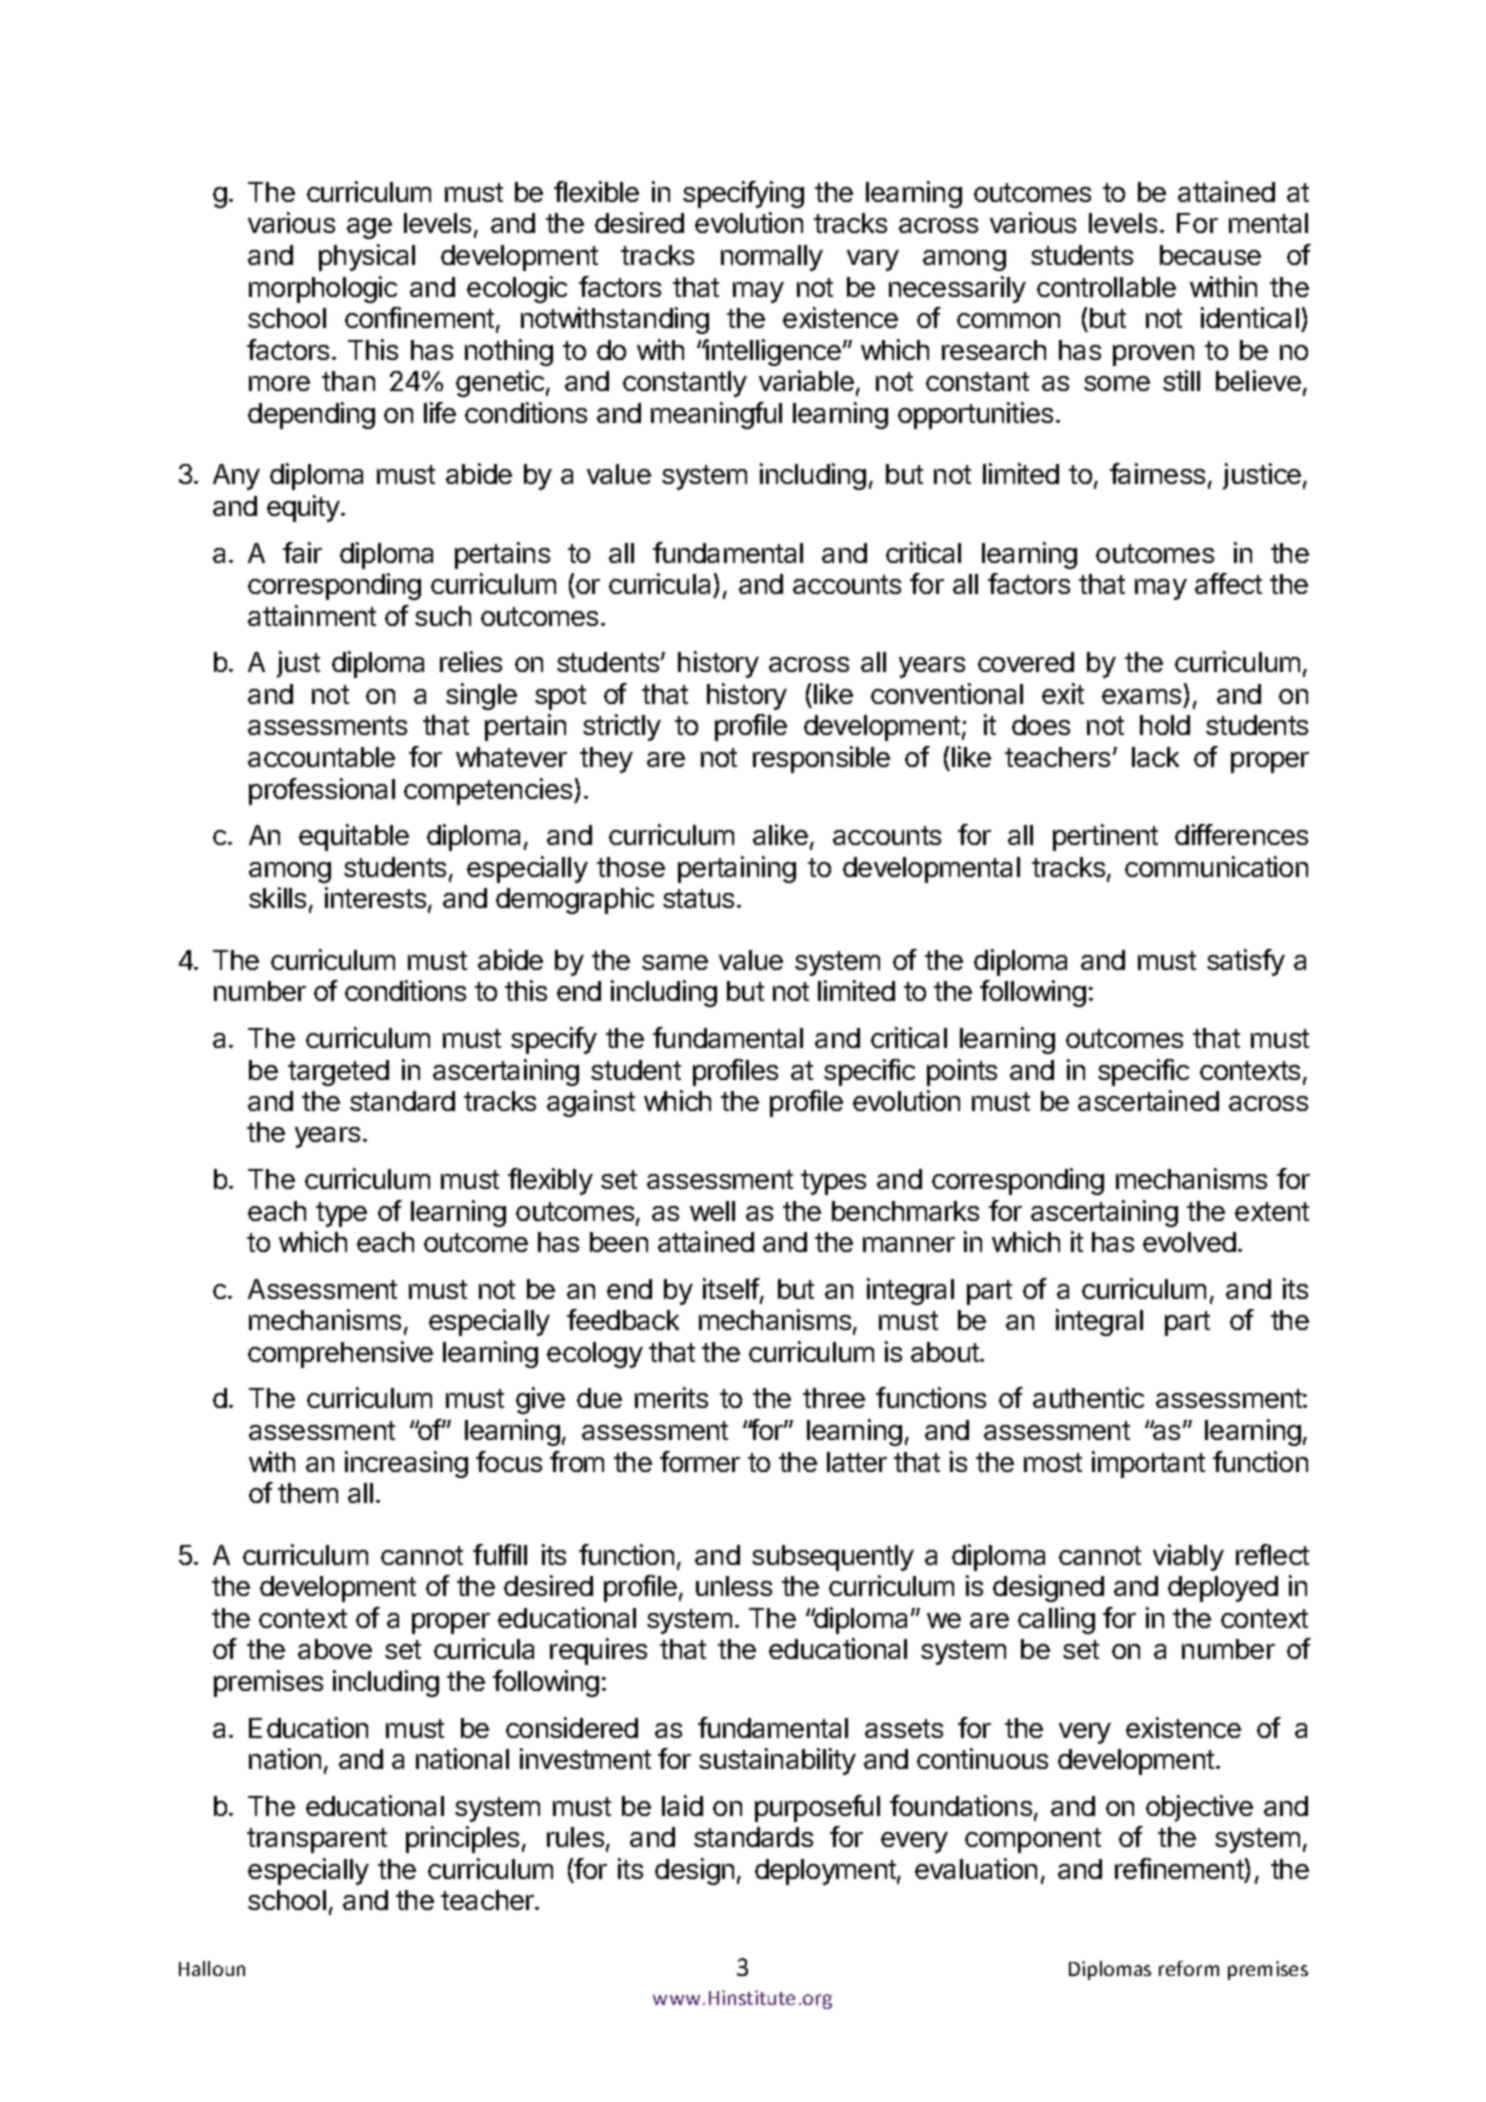  What do you see at coordinates (772, 258) in the document?
I see `normally` at bounding box center [772, 258].
